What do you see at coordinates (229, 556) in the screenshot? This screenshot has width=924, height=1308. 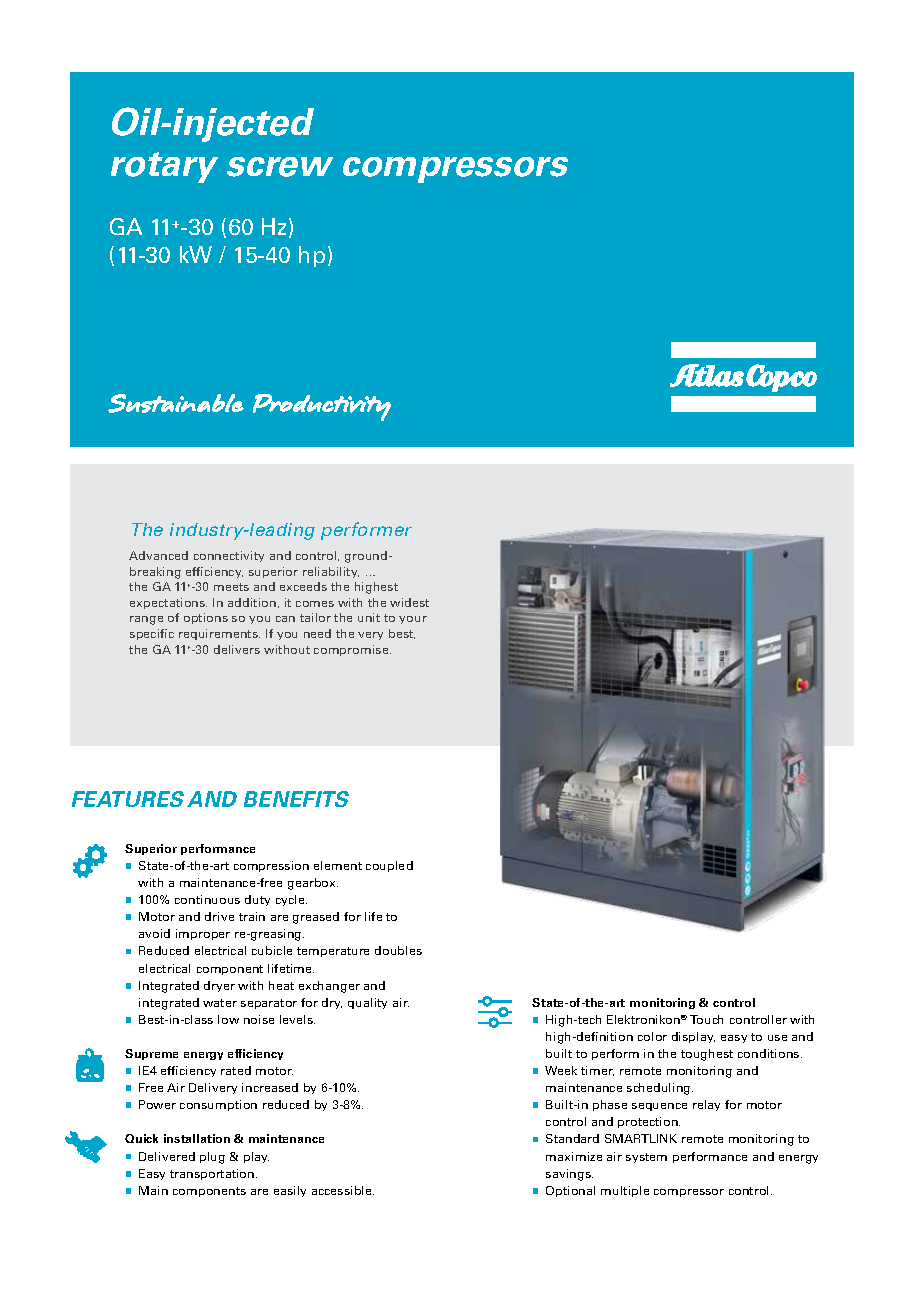 I see `connectivity` at bounding box center [229, 556].
